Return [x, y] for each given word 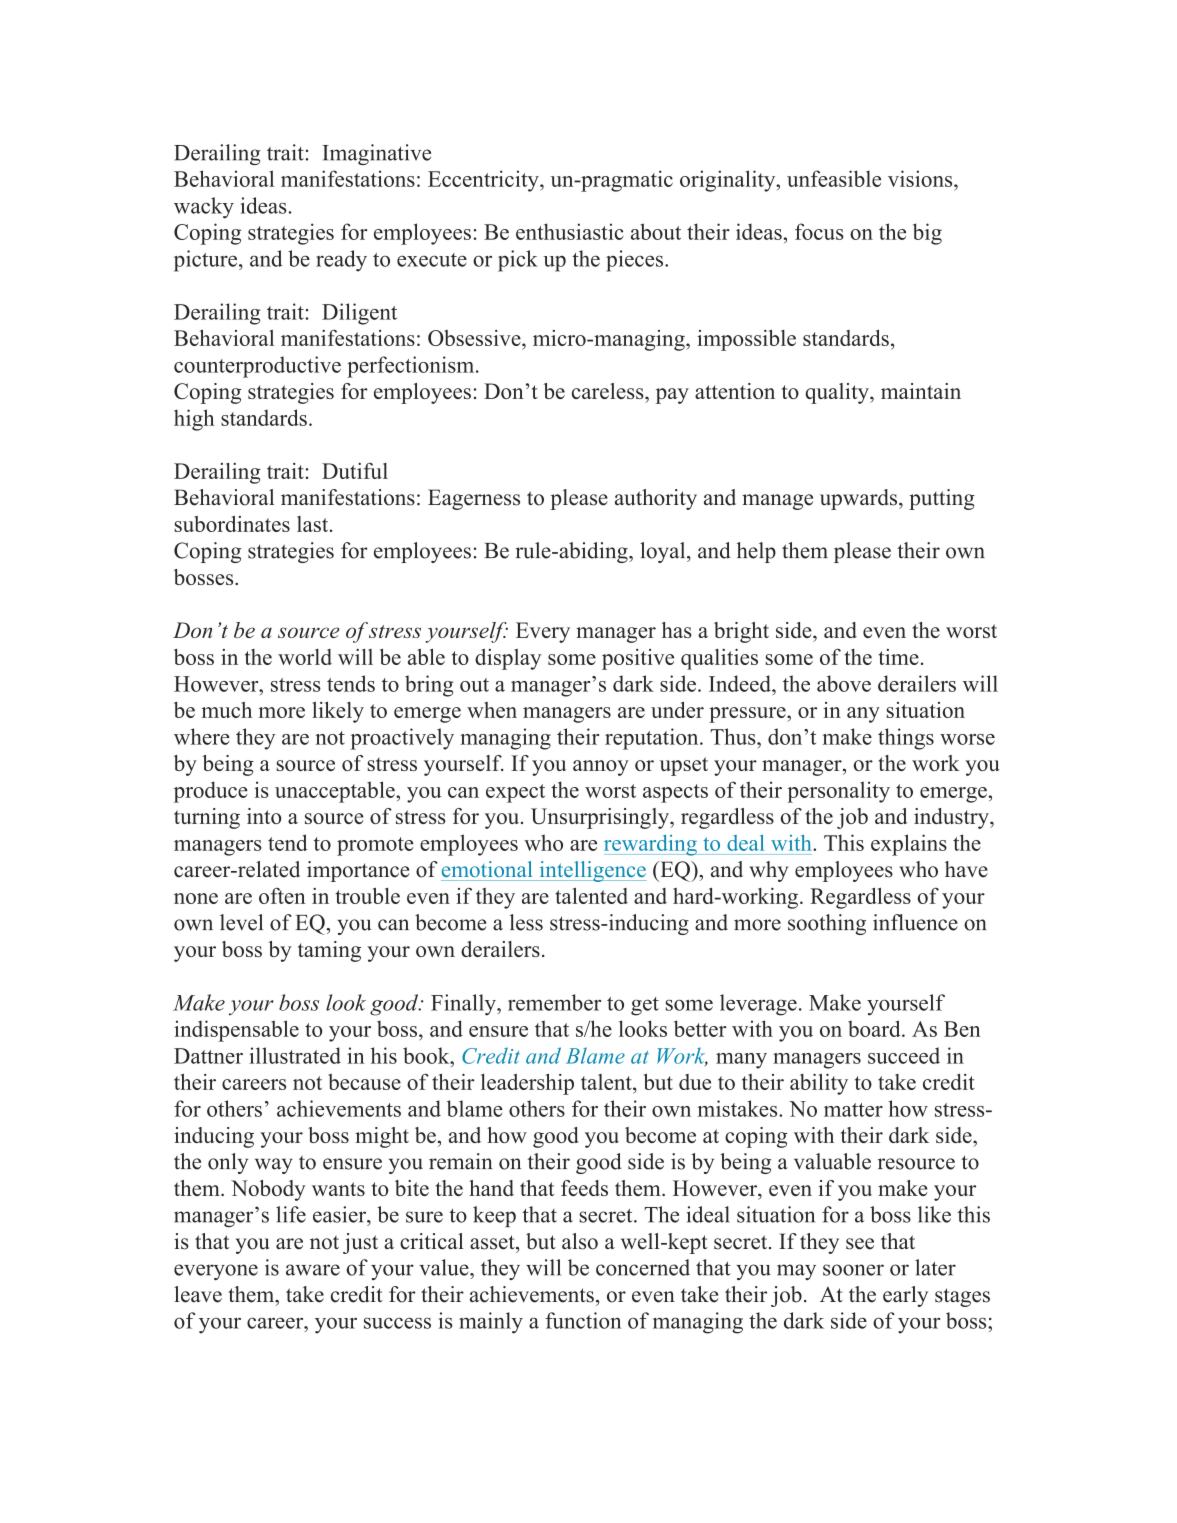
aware [313, 1270]
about [656, 231]
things [906, 739]
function [583, 1320]
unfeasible [834, 178]
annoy [601, 768]
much [226, 710]
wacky [204, 208]
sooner [853, 1270]
